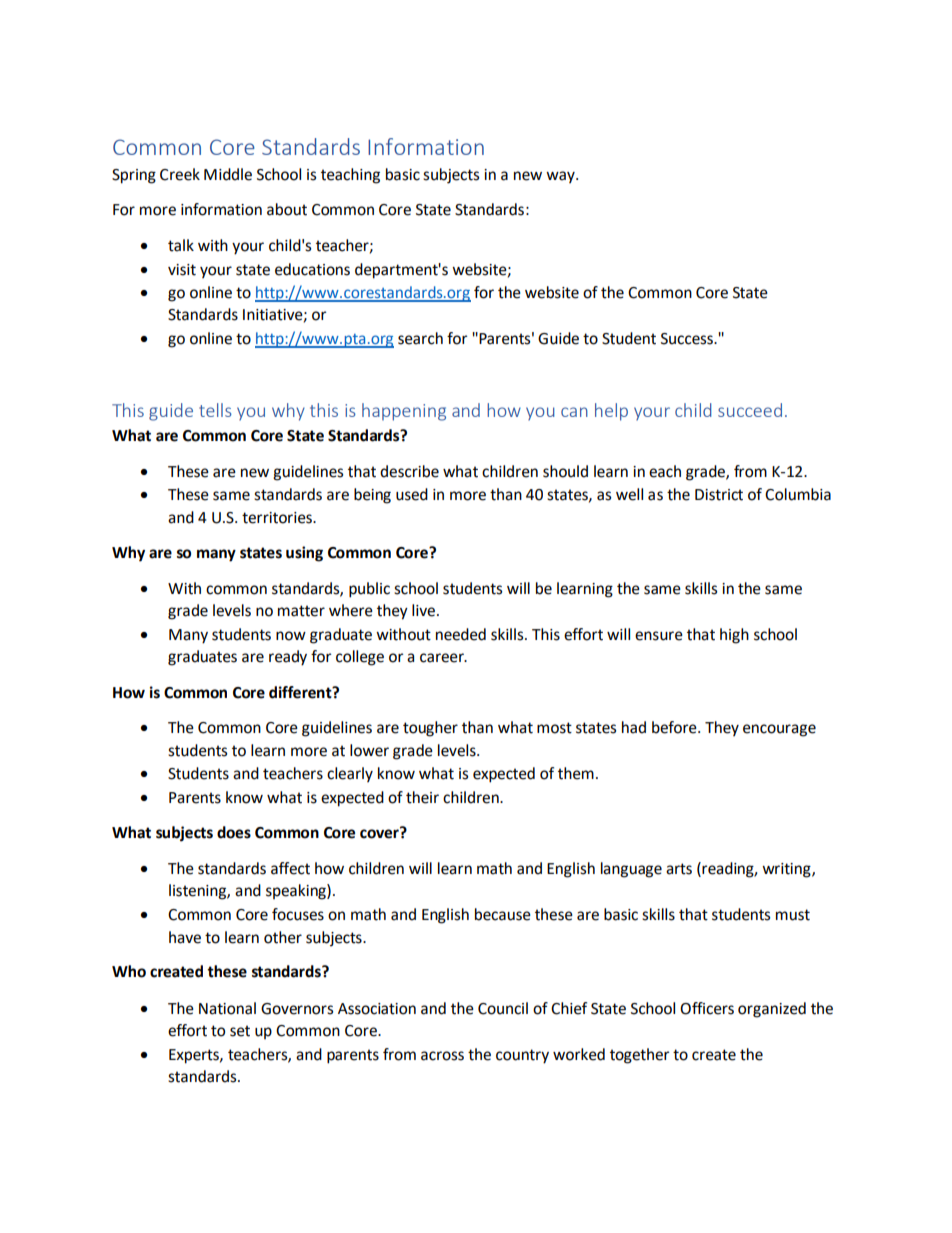 The height and width of the screenshot is (1233, 952). Describe the element at coordinates (461, 634) in the screenshot. I see `needed` at that location.
